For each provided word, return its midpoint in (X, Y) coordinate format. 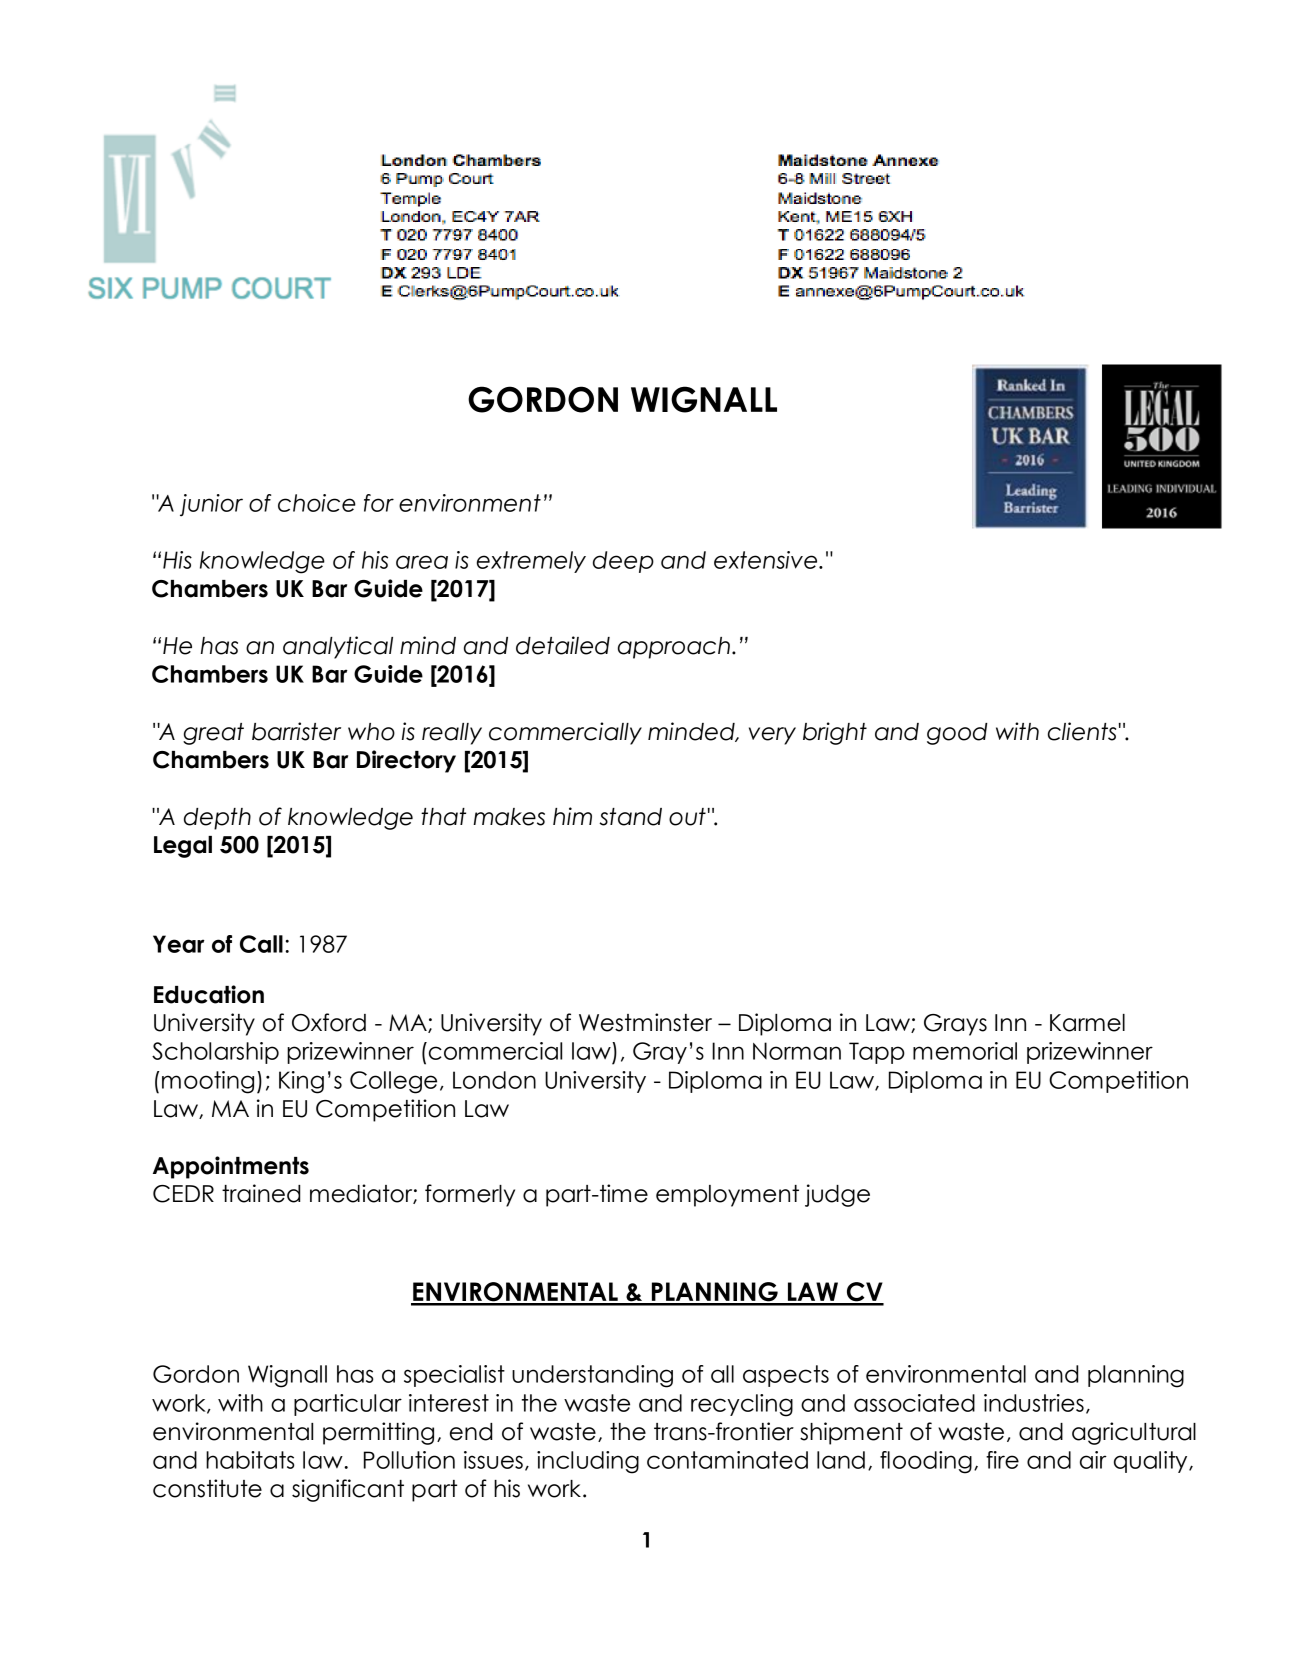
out (687, 817)
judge (837, 1195)
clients (1082, 731)
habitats (250, 1460)
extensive (767, 560)
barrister (296, 731)
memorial (965, 1051)
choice (317, 503)
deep (623, 562)
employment (727, 1196)
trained (261, 1193)
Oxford (329, 1022)
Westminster (645, 1022)
